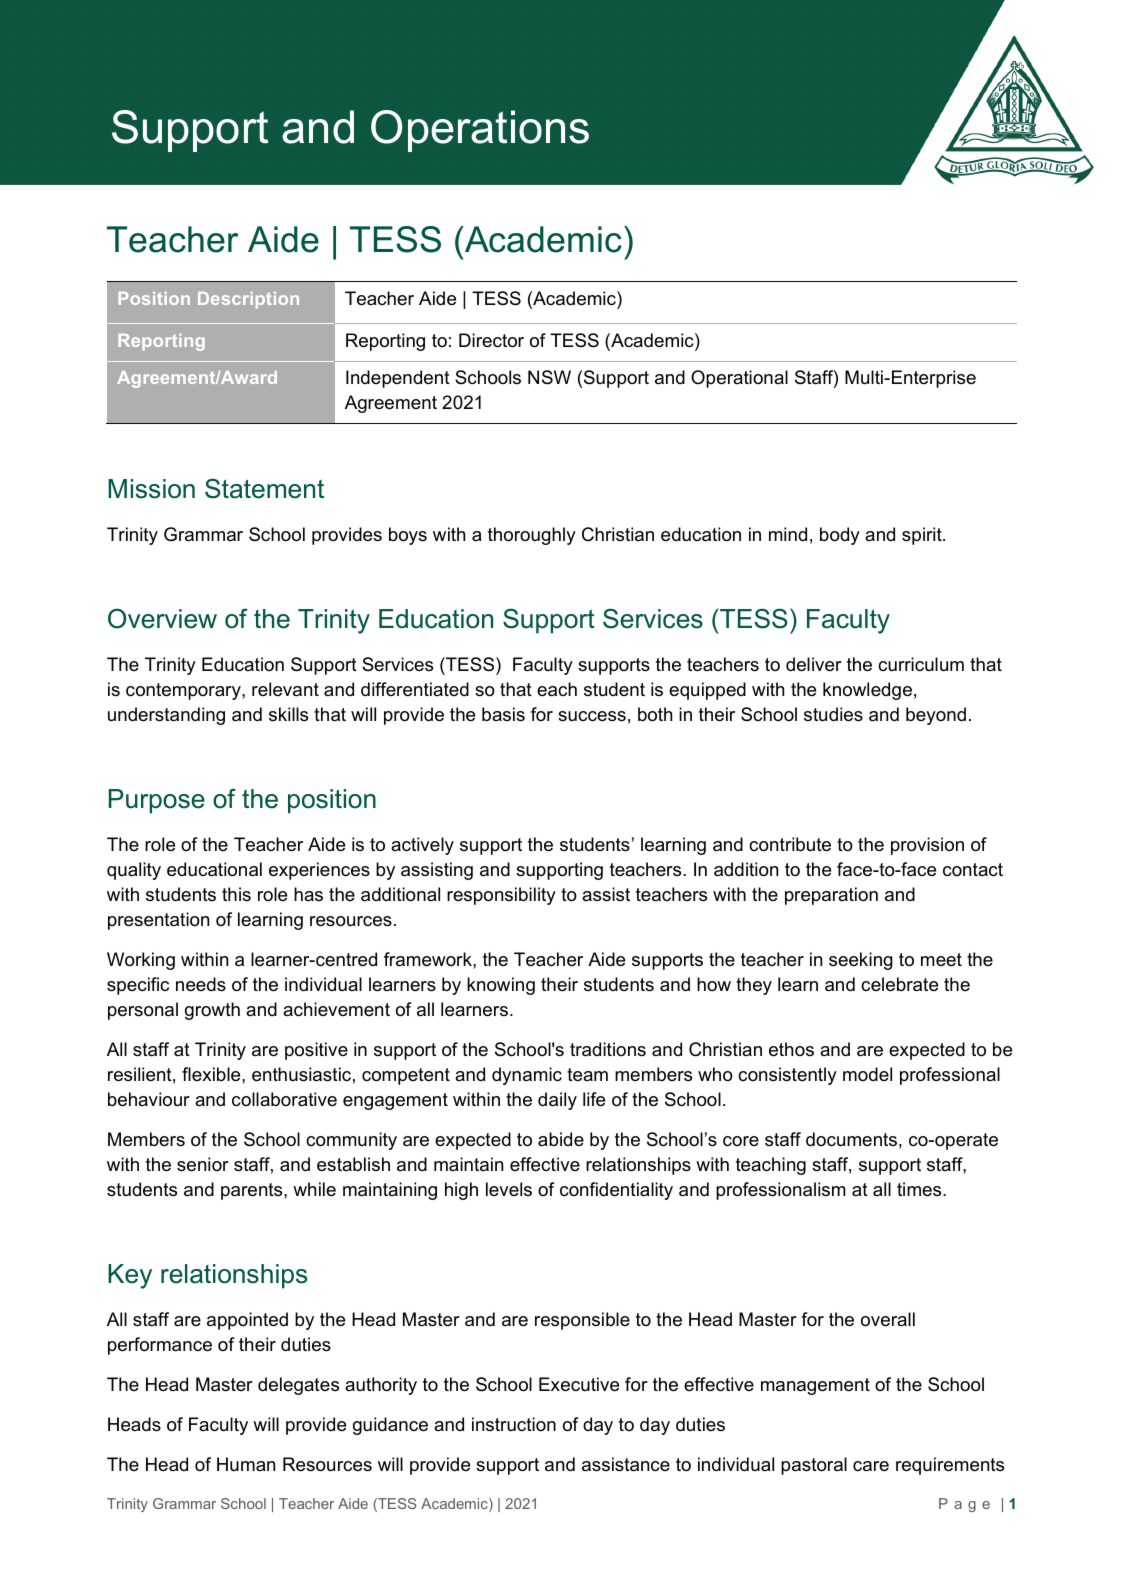  What do you see at coordinates (501, 986) in the screenshot?
I see `knowing` at bounding box center [501, 986].
